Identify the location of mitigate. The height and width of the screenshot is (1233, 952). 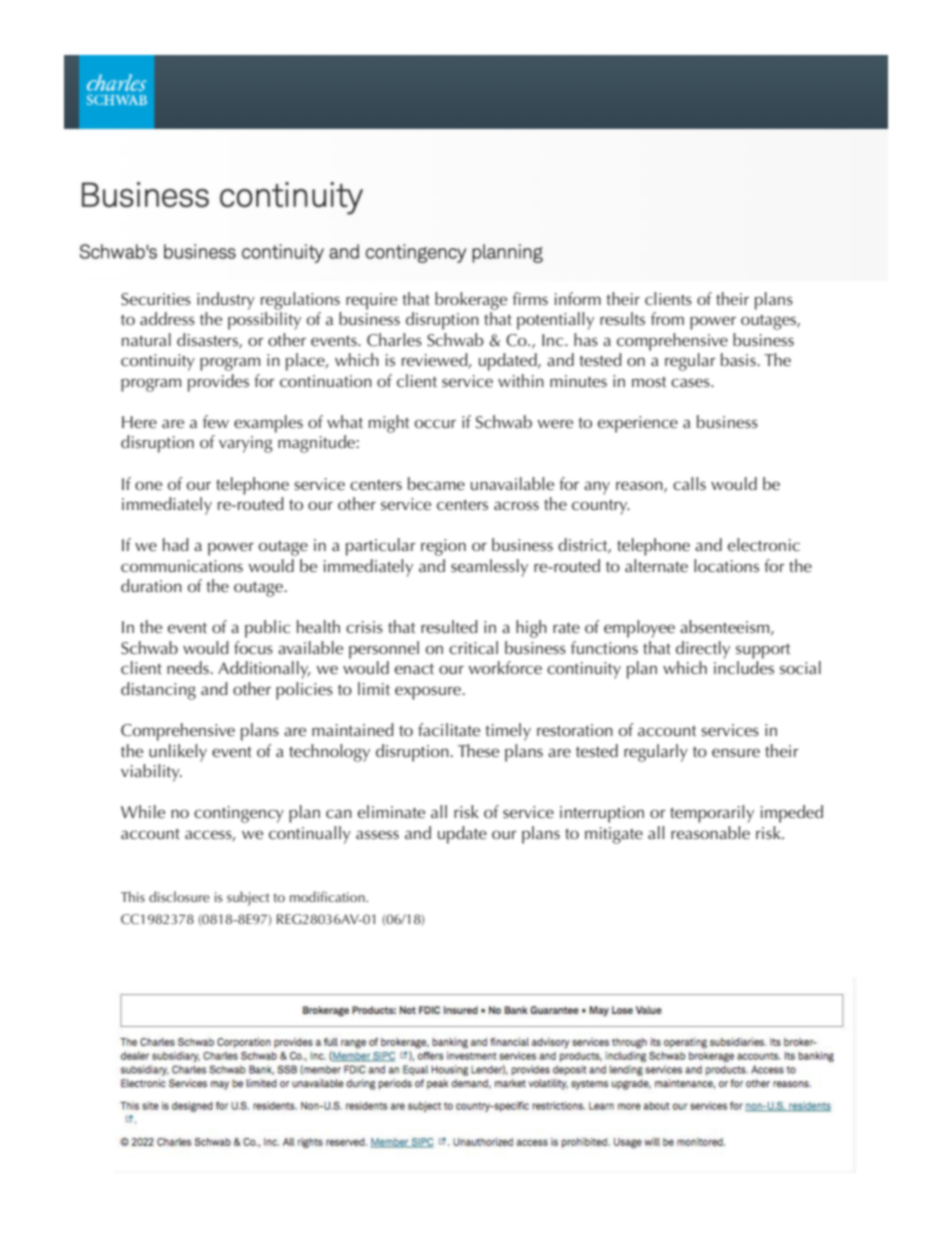
(614, 835).
